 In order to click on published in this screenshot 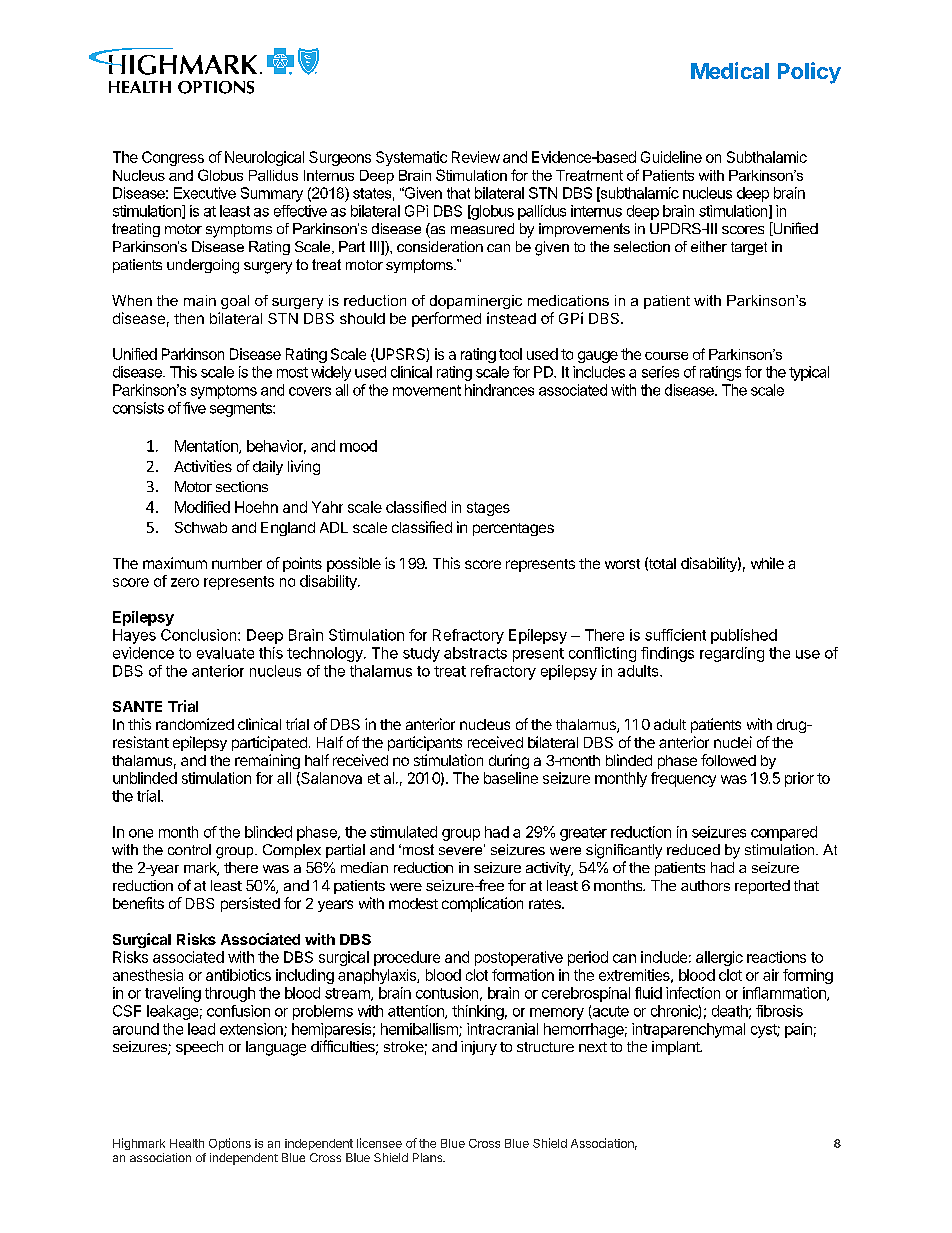, I will do `click(744, 636)`.
